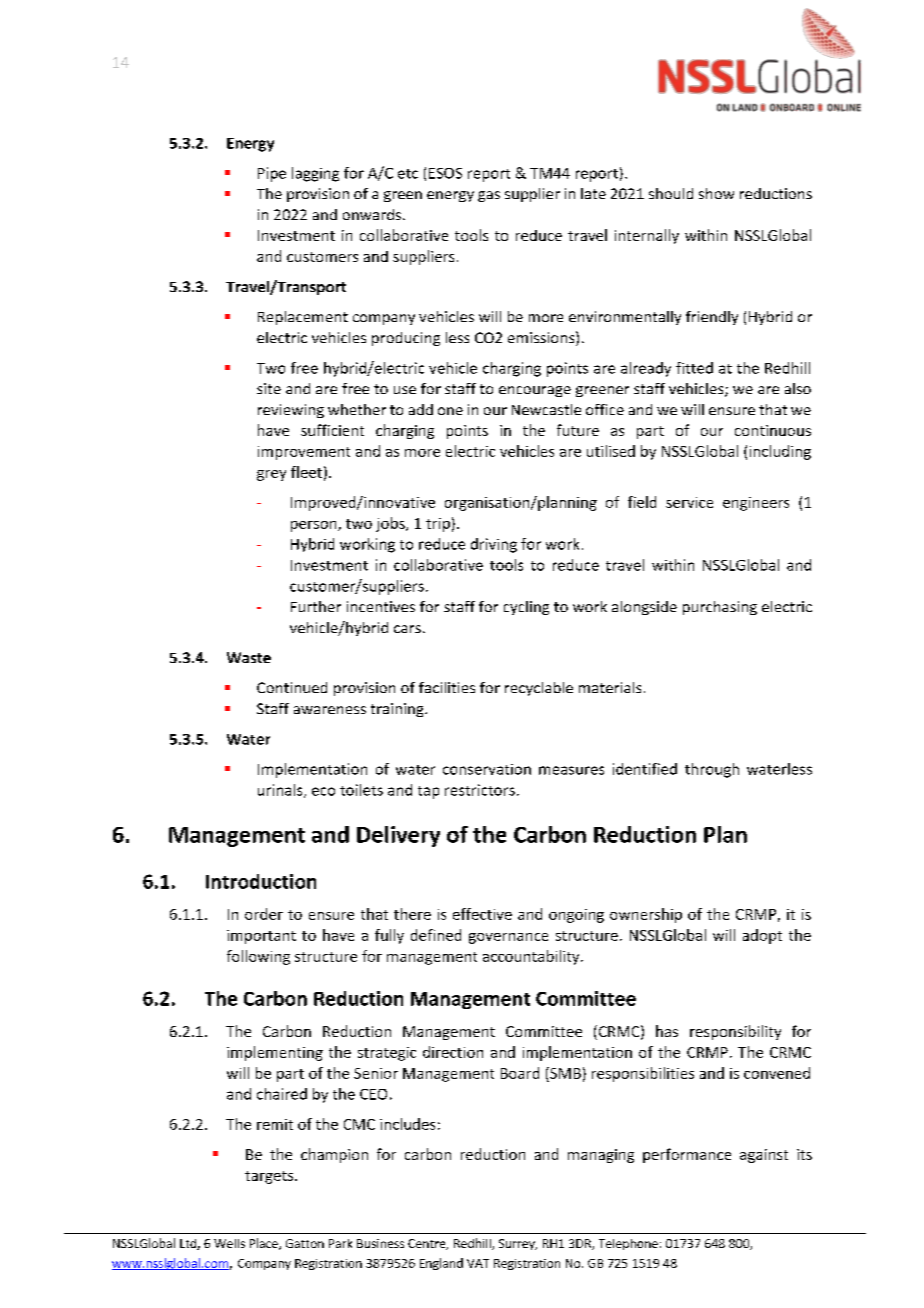  What do you see at coordinates (712, 770) in the screenshot?
I see `through` at bounding box center [712, 770].
